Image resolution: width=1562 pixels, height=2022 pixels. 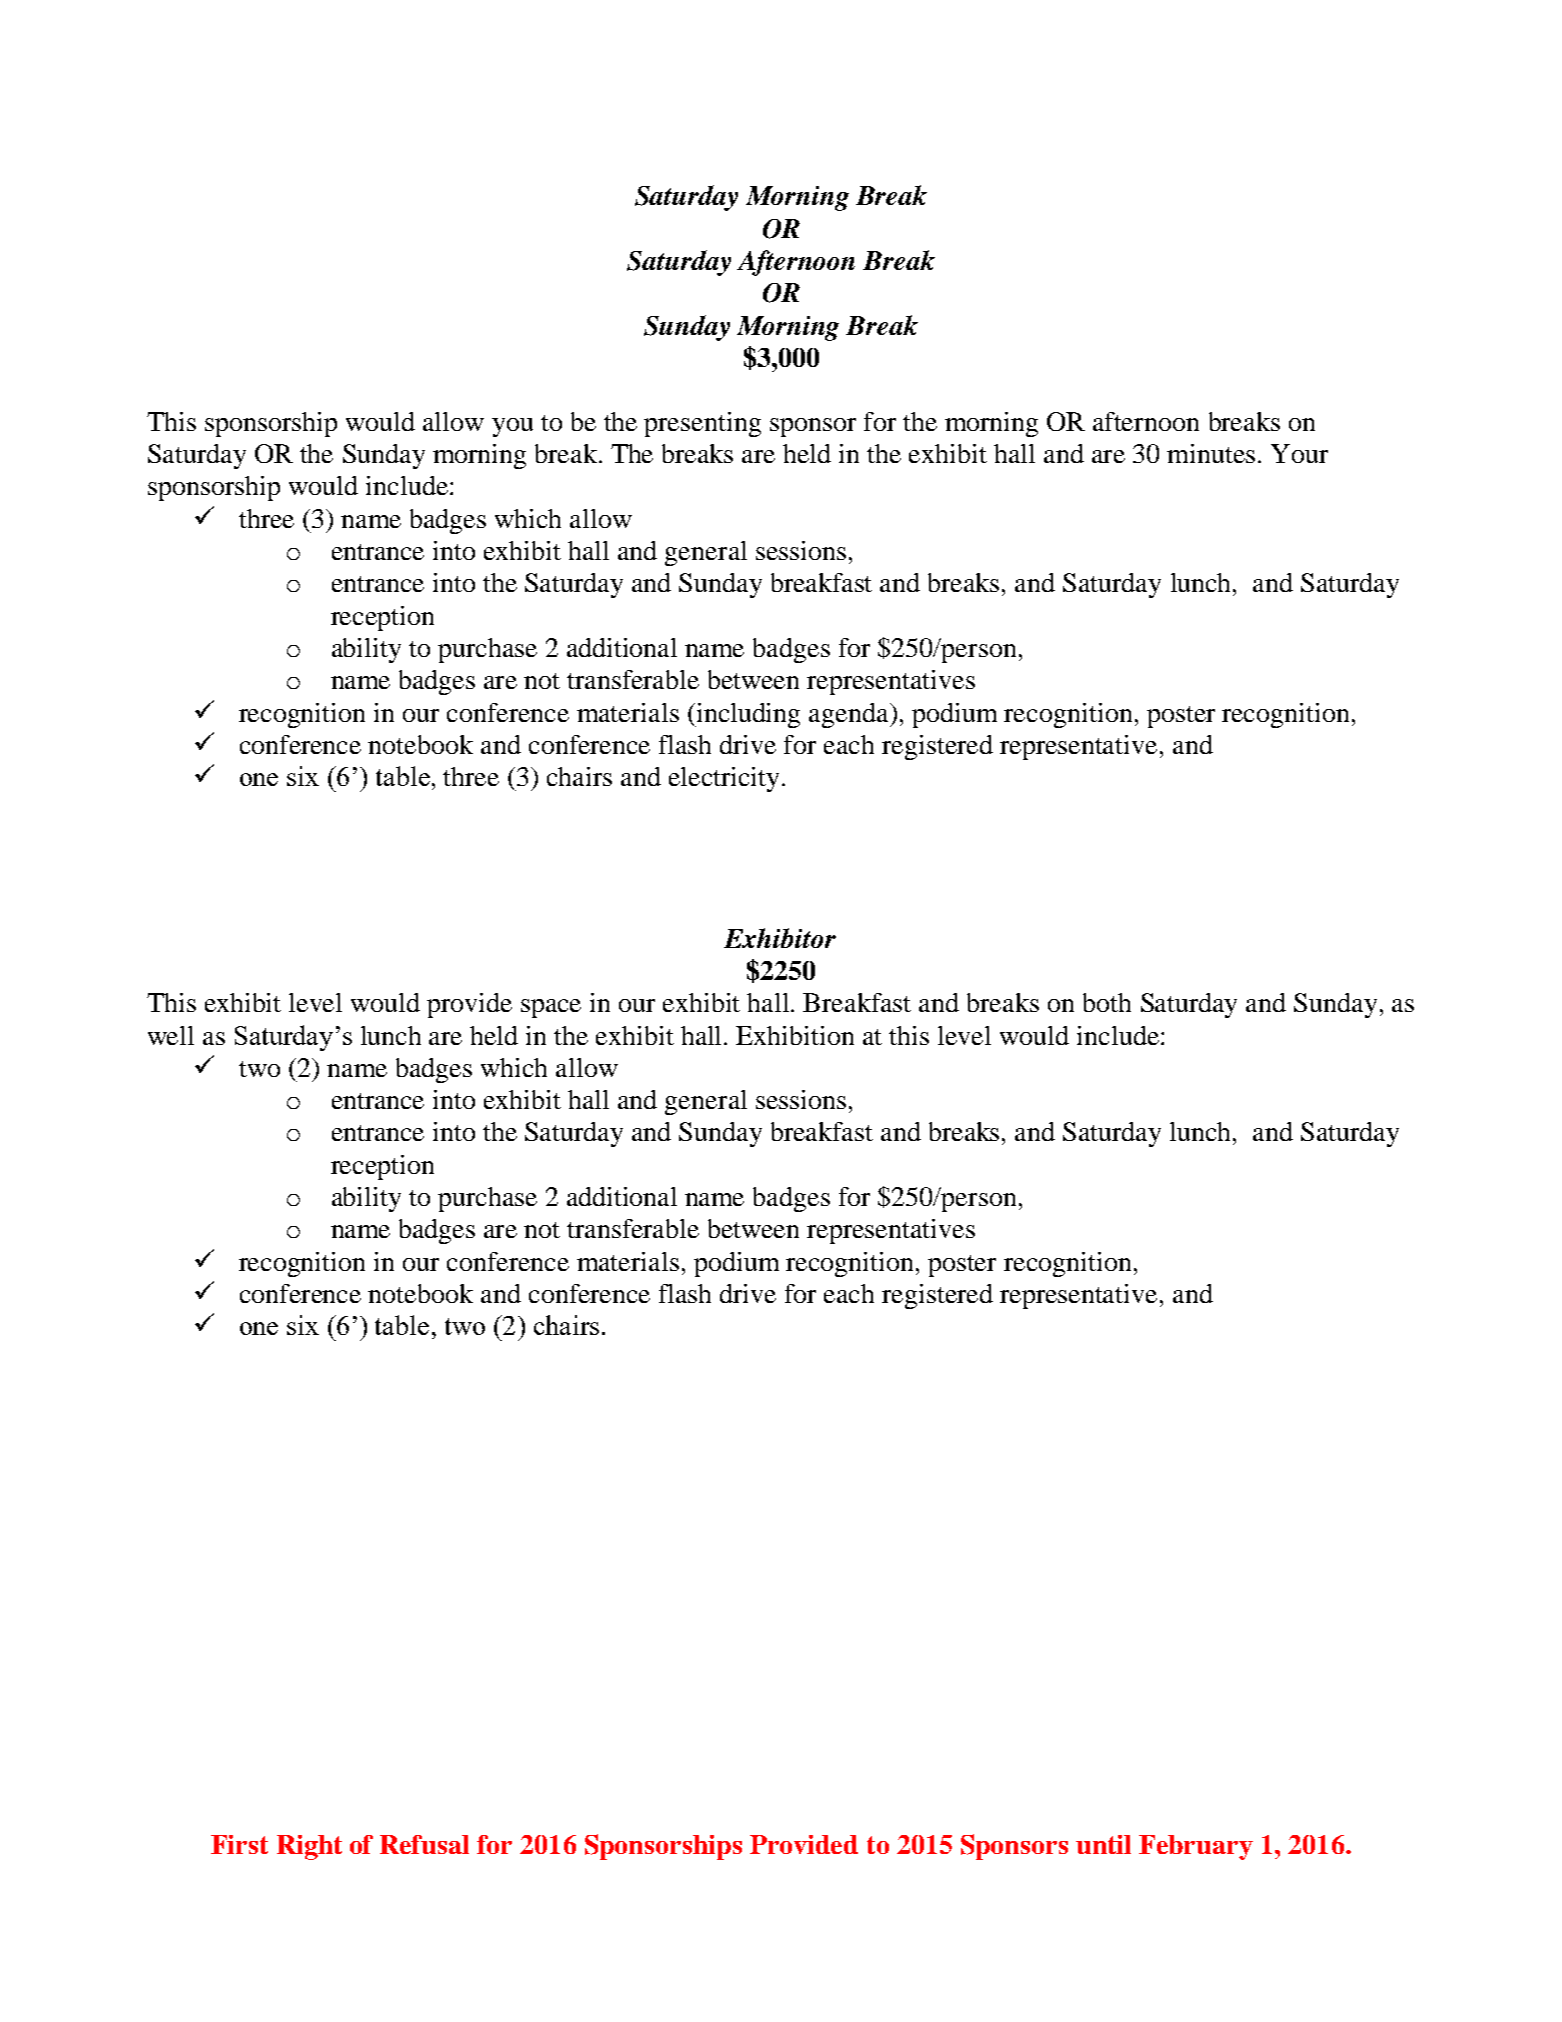 What do you see at coordinates (171, 1035) in the screenshot?
I see `well` at bounding box center [171, 1035].
